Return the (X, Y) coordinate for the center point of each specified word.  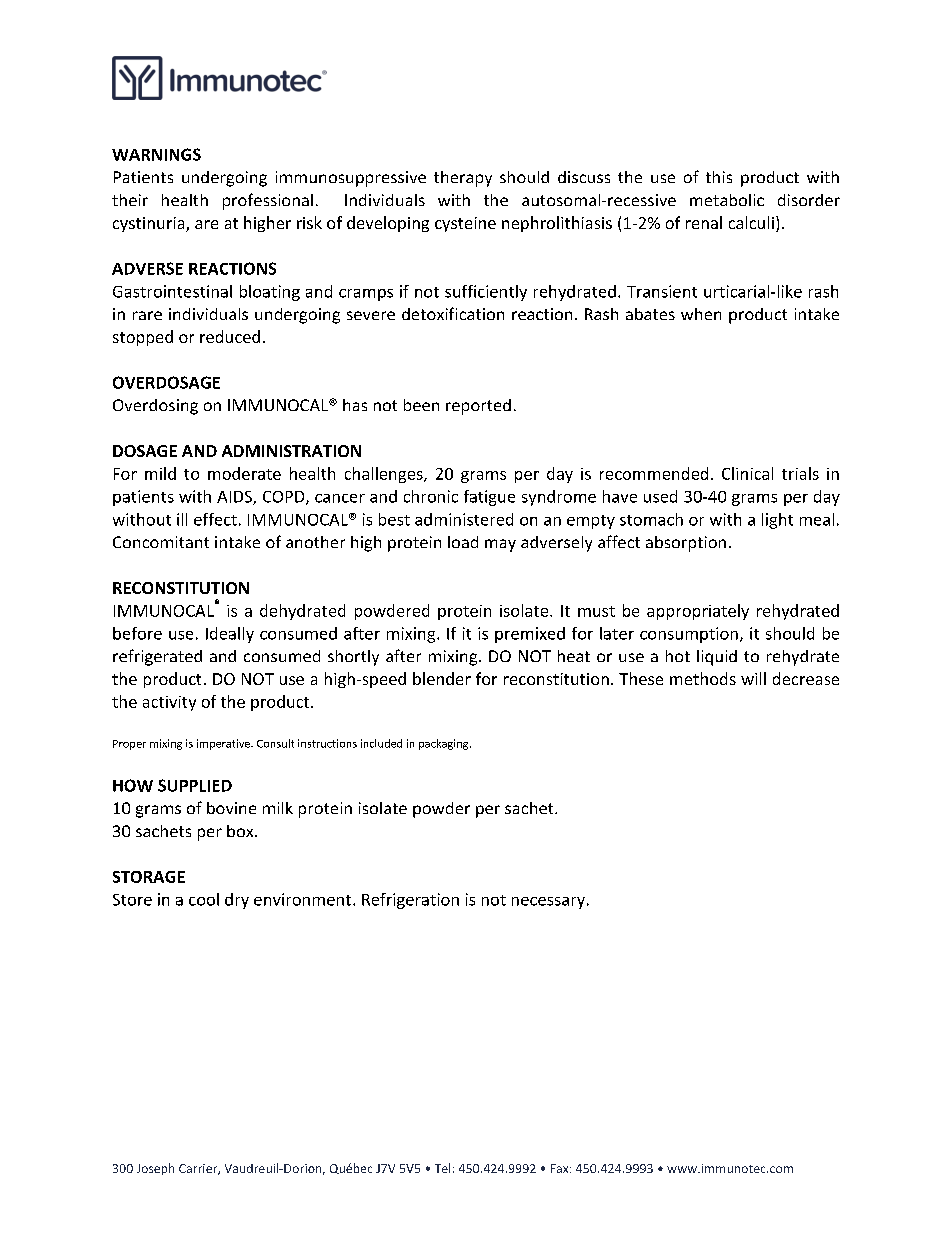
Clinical (747, 473)
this (719, 177)
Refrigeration (410, 901)
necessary (548, 903)
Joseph (155, 1169)
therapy (463, 179)
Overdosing (155, 407)
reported (478, 407)
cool (204, 899)
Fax (561, 1168)
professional (268, 201)
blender (442, 678)
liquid (717, 658)
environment (302, 899)
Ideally (230, 635)
